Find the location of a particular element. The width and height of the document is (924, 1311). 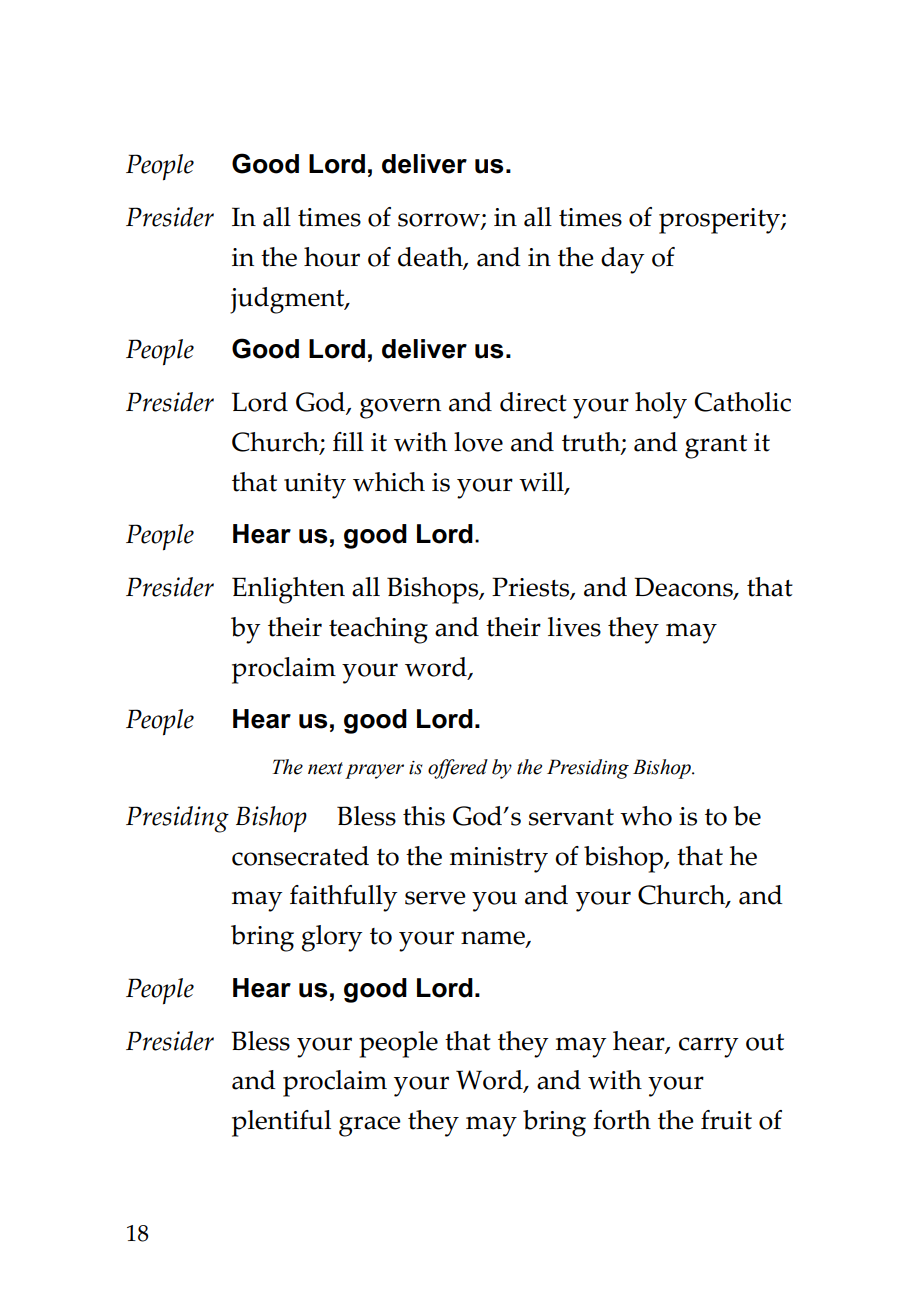

Deacons is located at coordinates (684, 588).
